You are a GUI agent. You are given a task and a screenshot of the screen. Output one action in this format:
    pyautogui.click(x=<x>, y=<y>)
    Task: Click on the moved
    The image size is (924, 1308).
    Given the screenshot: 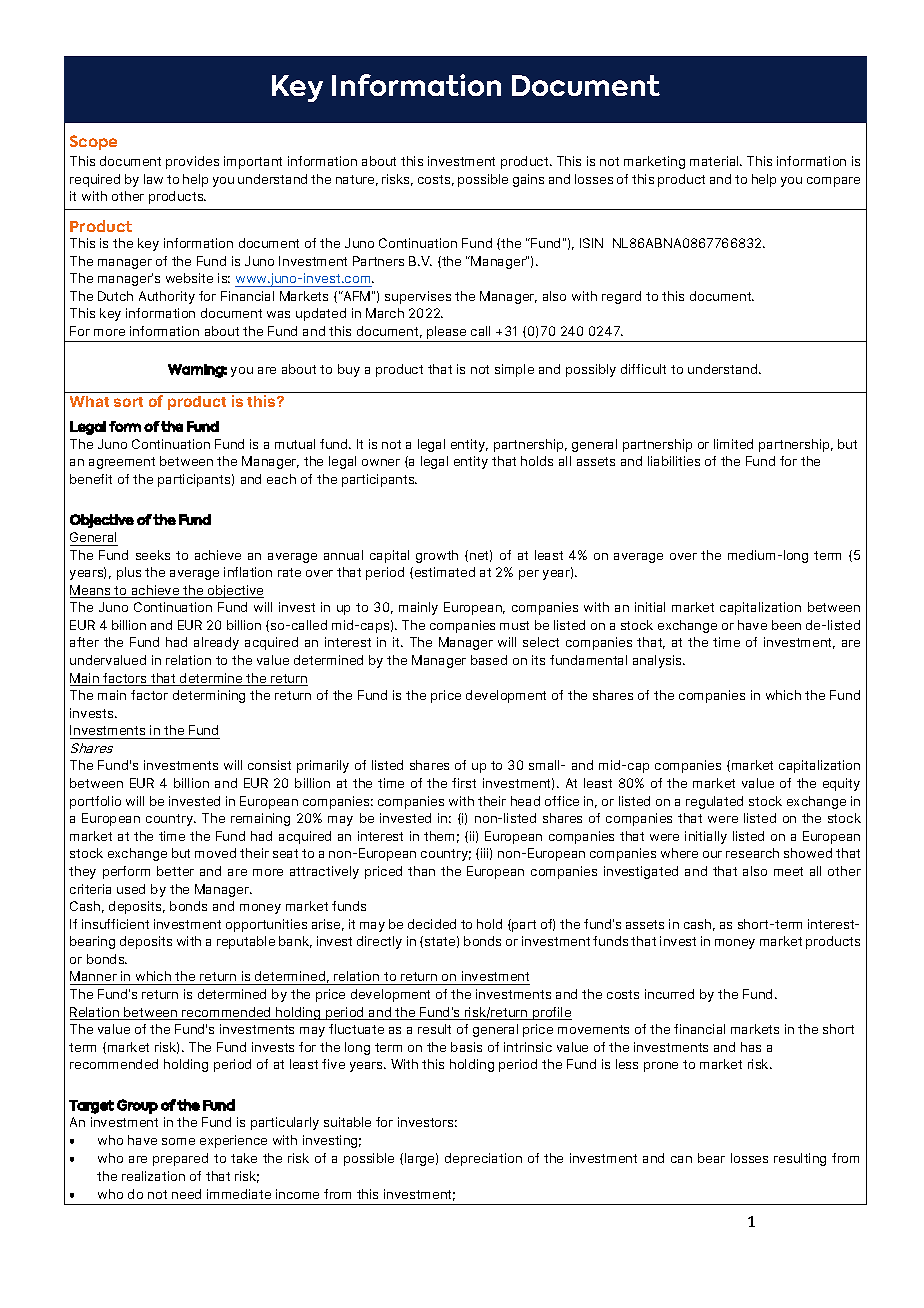 What is the action you would take?
    pyautogui.click(x=215, y=853)
